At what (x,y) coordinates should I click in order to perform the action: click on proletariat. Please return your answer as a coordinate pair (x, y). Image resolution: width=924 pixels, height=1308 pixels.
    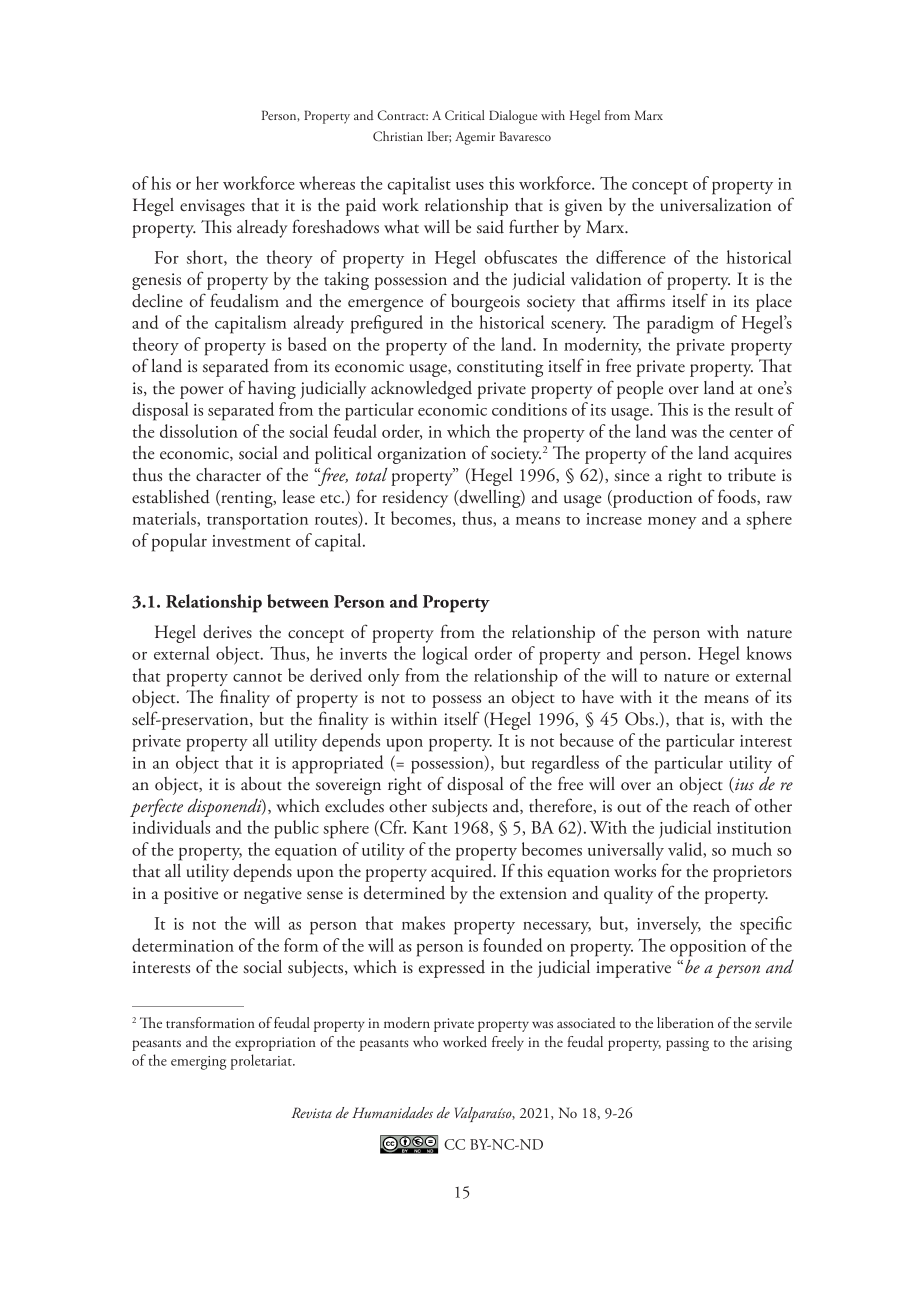
    Looking at the image, I should click on (262, 1062).
